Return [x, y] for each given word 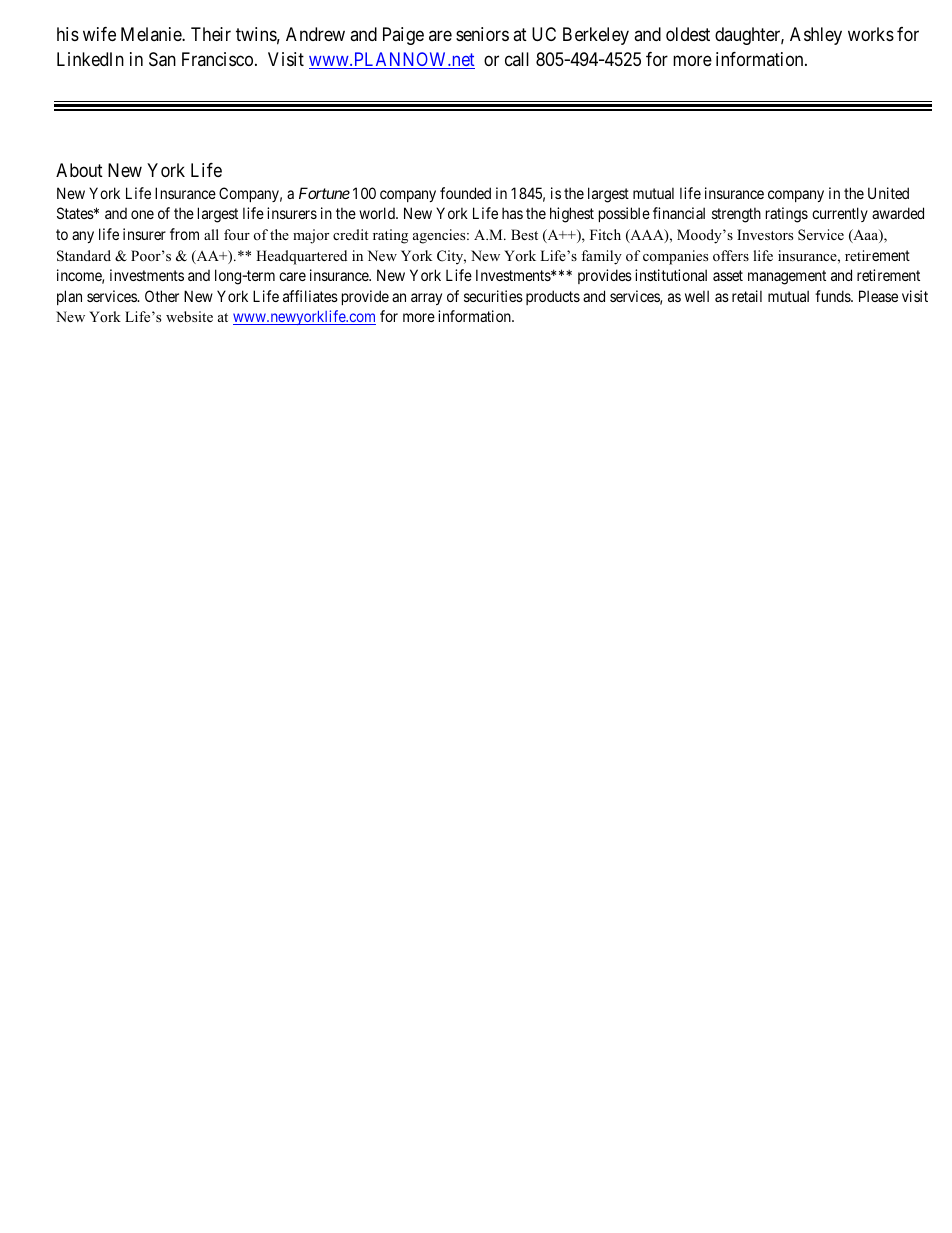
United [888, 193]
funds [833, 296]
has [512, 213]
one [142, 214]
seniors [482, 34]
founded [465, 193]
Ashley [816, 36]
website [189, 316]
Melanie [152, 34]
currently [840, 214]
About [79, 170]
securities [493, 296]
